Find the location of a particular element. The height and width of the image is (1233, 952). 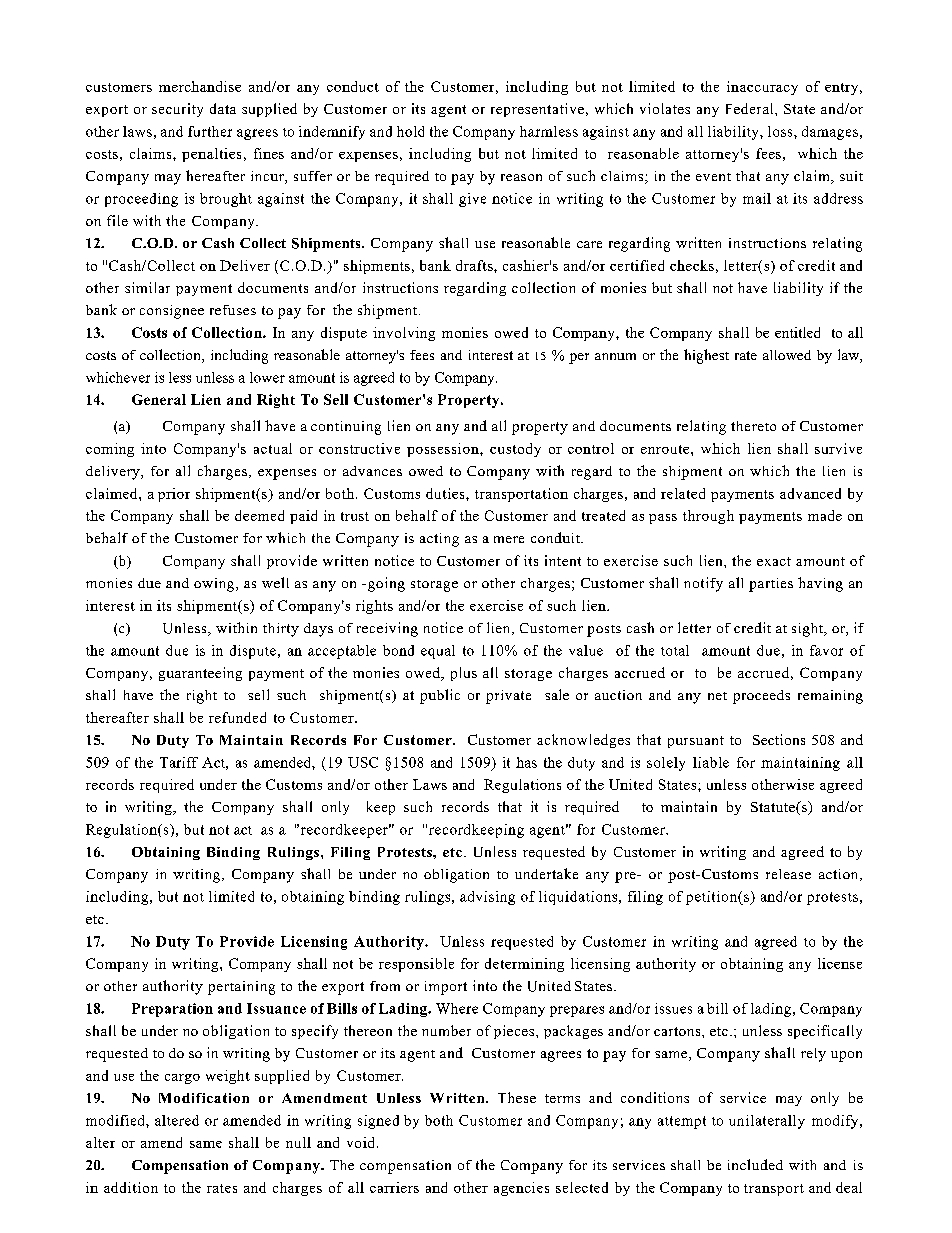

further is located at coordinates (210, 131).
